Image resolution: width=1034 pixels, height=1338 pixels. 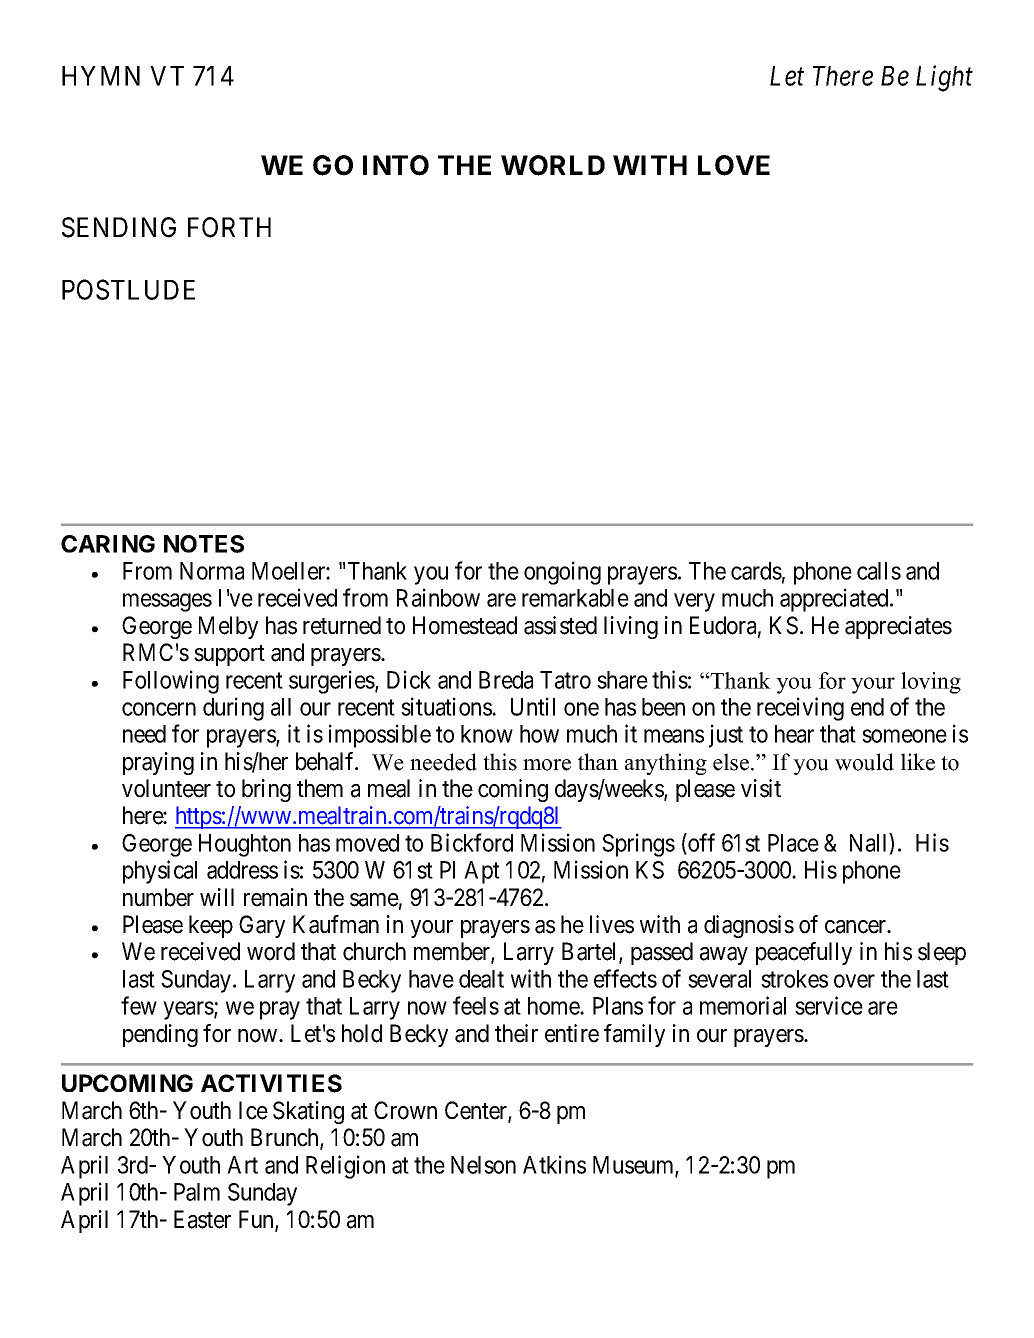 What do you see at coordinates (562, 573) in the screenshot?
I see `ongoing` at bounding box center [562, 573].
